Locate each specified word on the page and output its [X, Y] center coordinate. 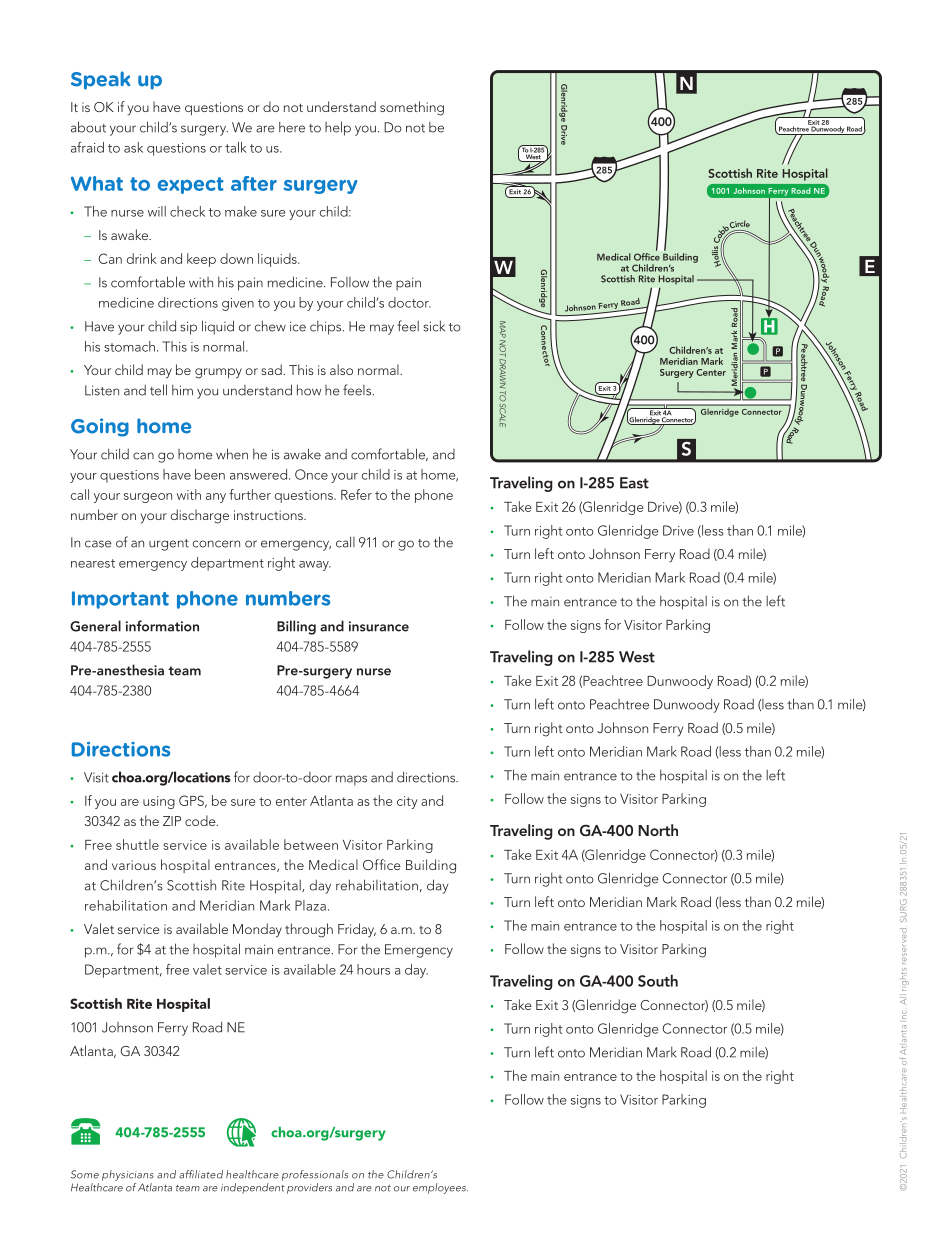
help [338, 128]
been [210, 474]
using [159, 802]
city [407, 802]
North [658, 830]
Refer [356, 494]
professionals [315, 1175]
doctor [409, 302]
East [634, 483]
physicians [128, 1175]
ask [133, 147]
